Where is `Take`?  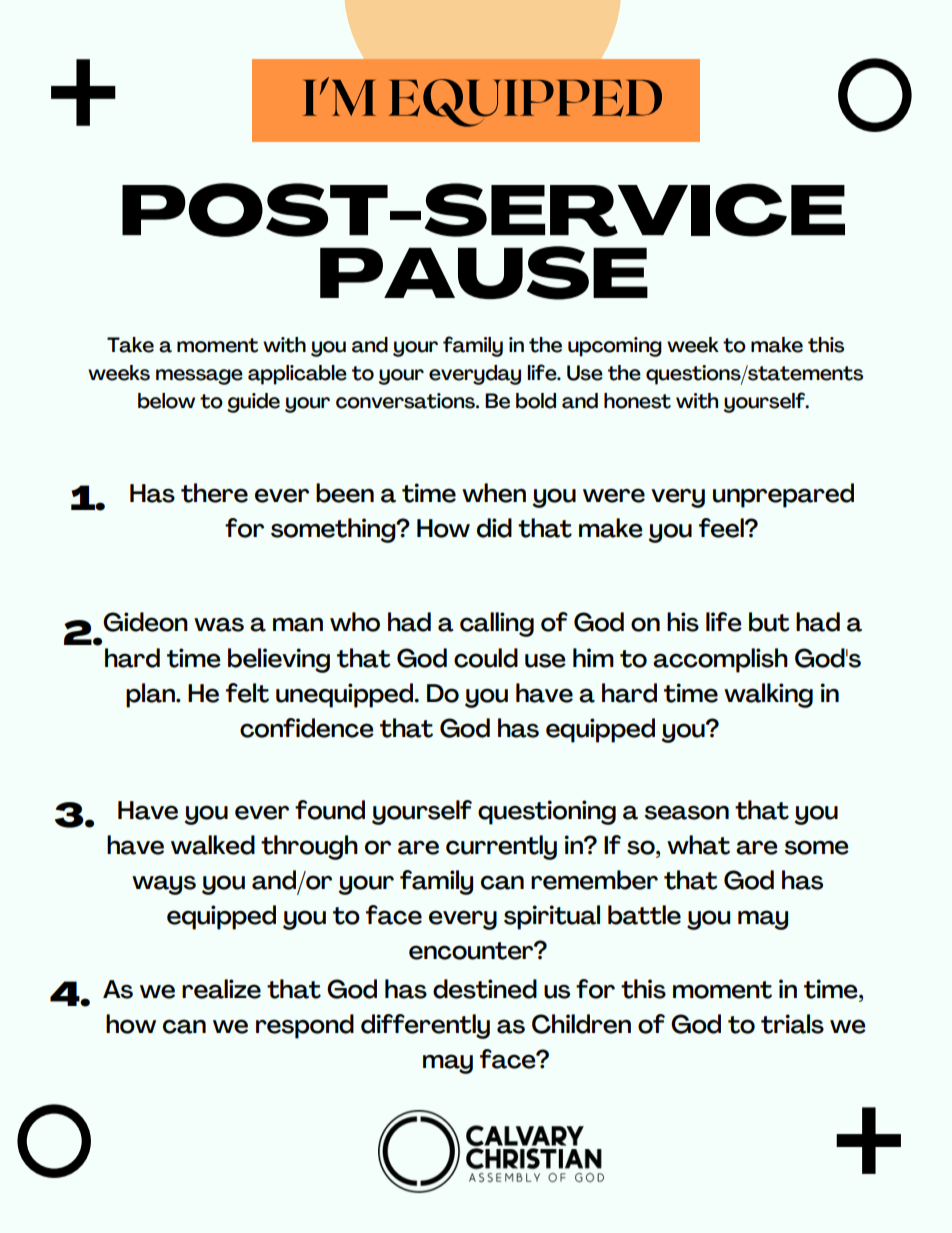
Take is located at coordinates (130, 345).
